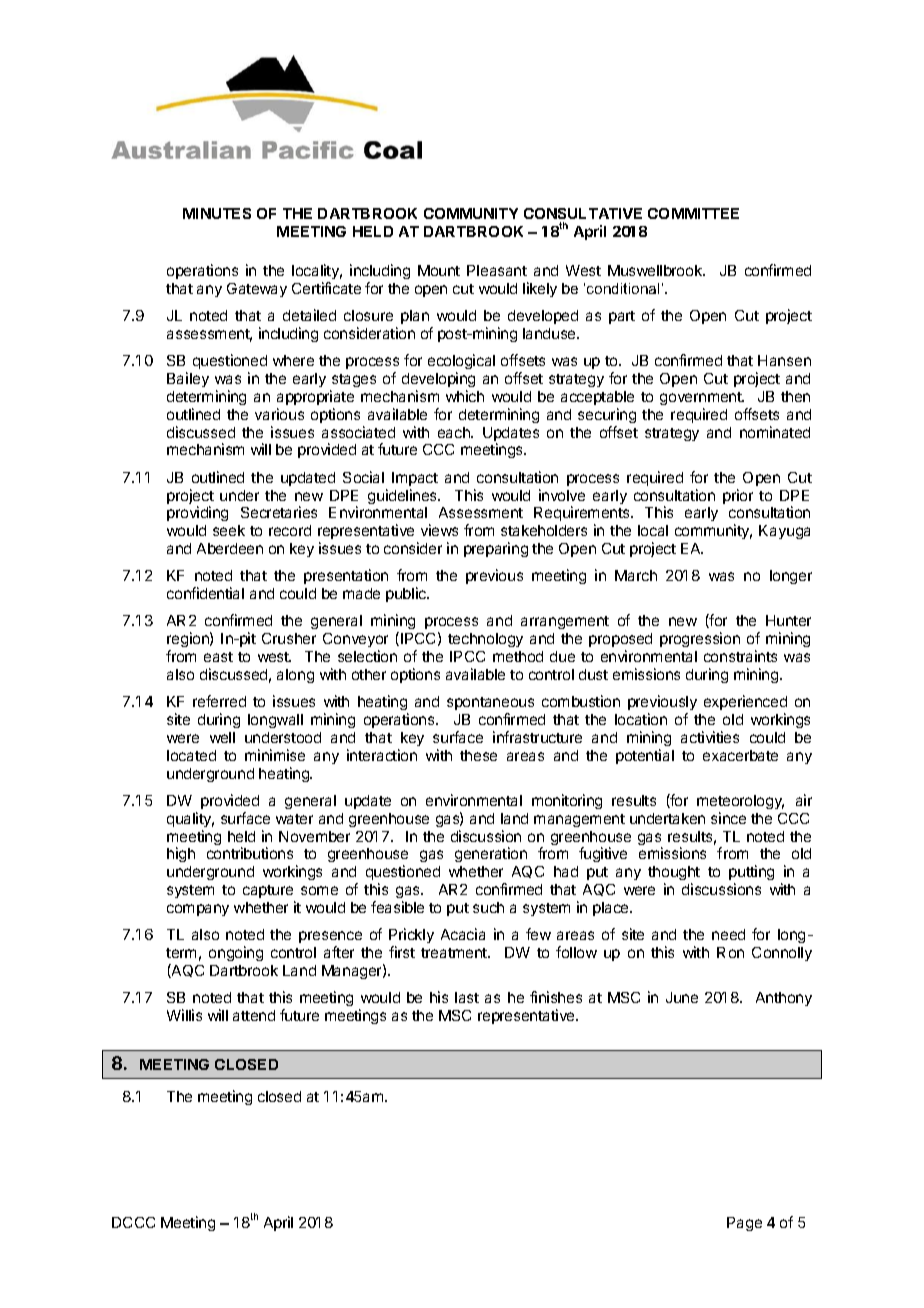 The image size is (924, 1308). I want to click on company, so click(198, 910).
